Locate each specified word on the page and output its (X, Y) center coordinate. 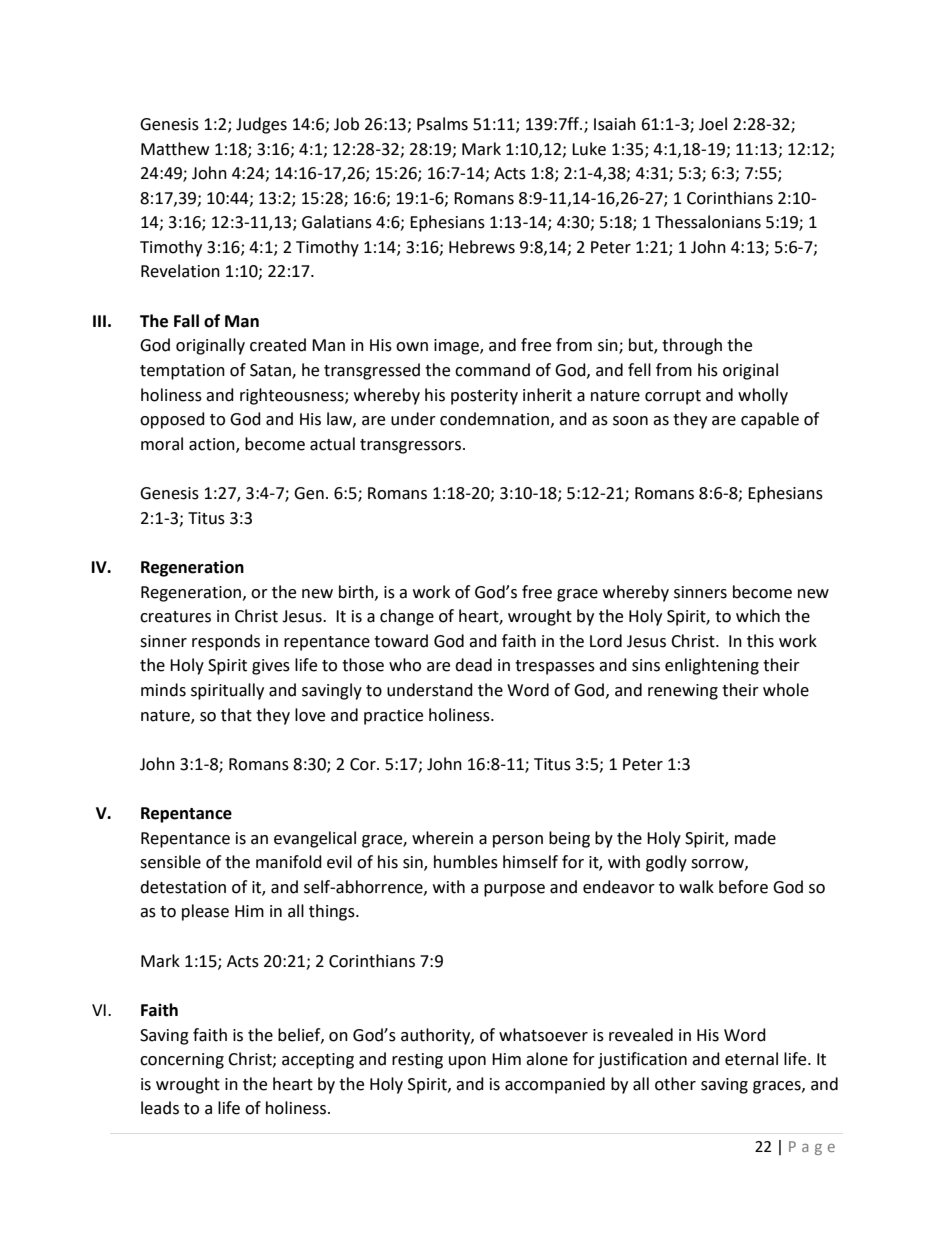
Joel (713, 124)
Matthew (175, 149)
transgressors (412, 446)
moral (162, 444)
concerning (182, 1061)
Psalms (442, 124)
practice (393, 717)
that (236, 715)
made (755, 838)
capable (770, 420)
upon (467, 1062)
